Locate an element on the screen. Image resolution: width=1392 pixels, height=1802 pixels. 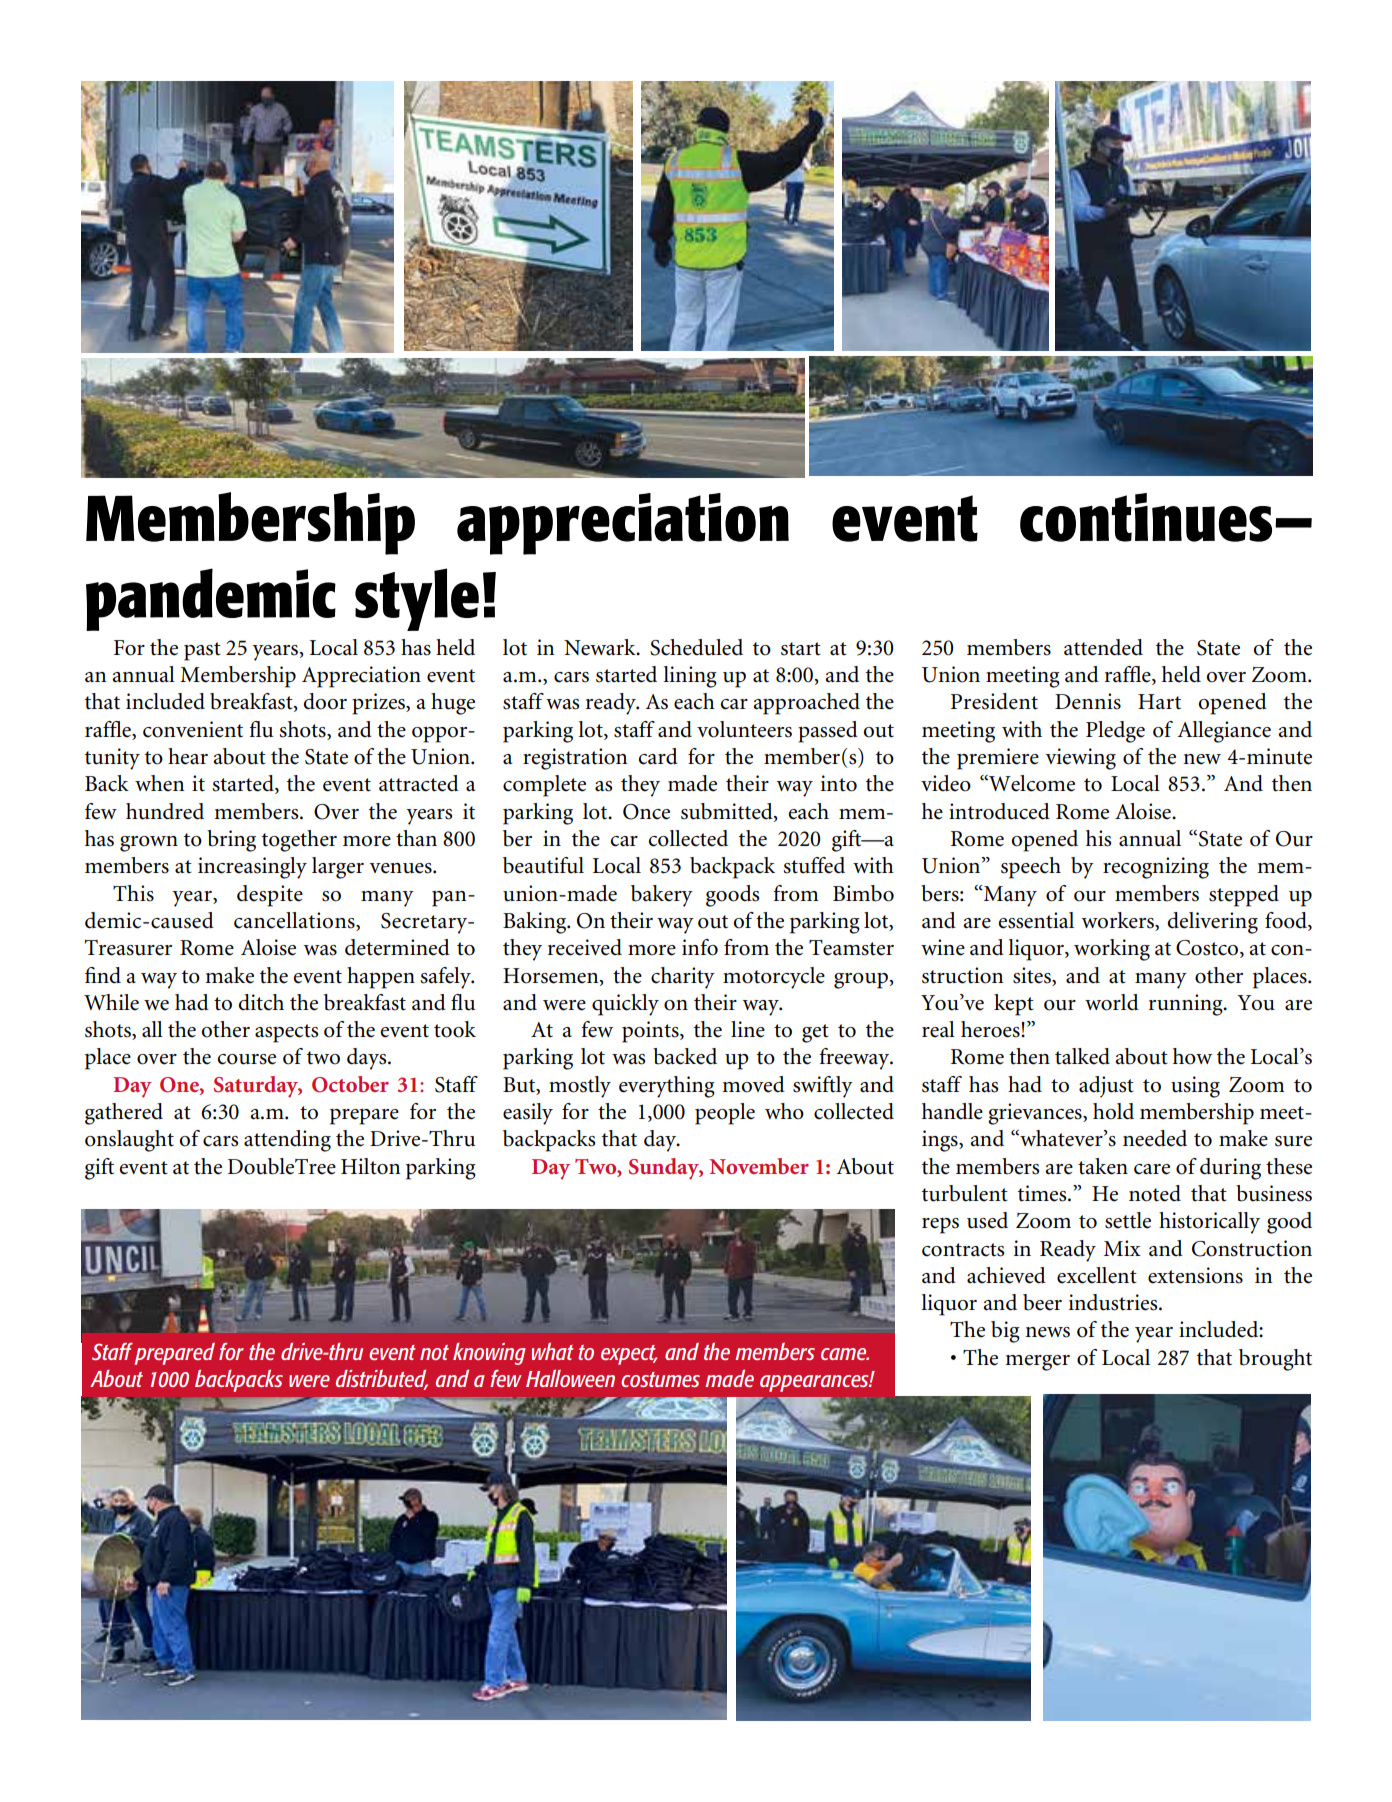
style is located at coordinates (417, 599).
